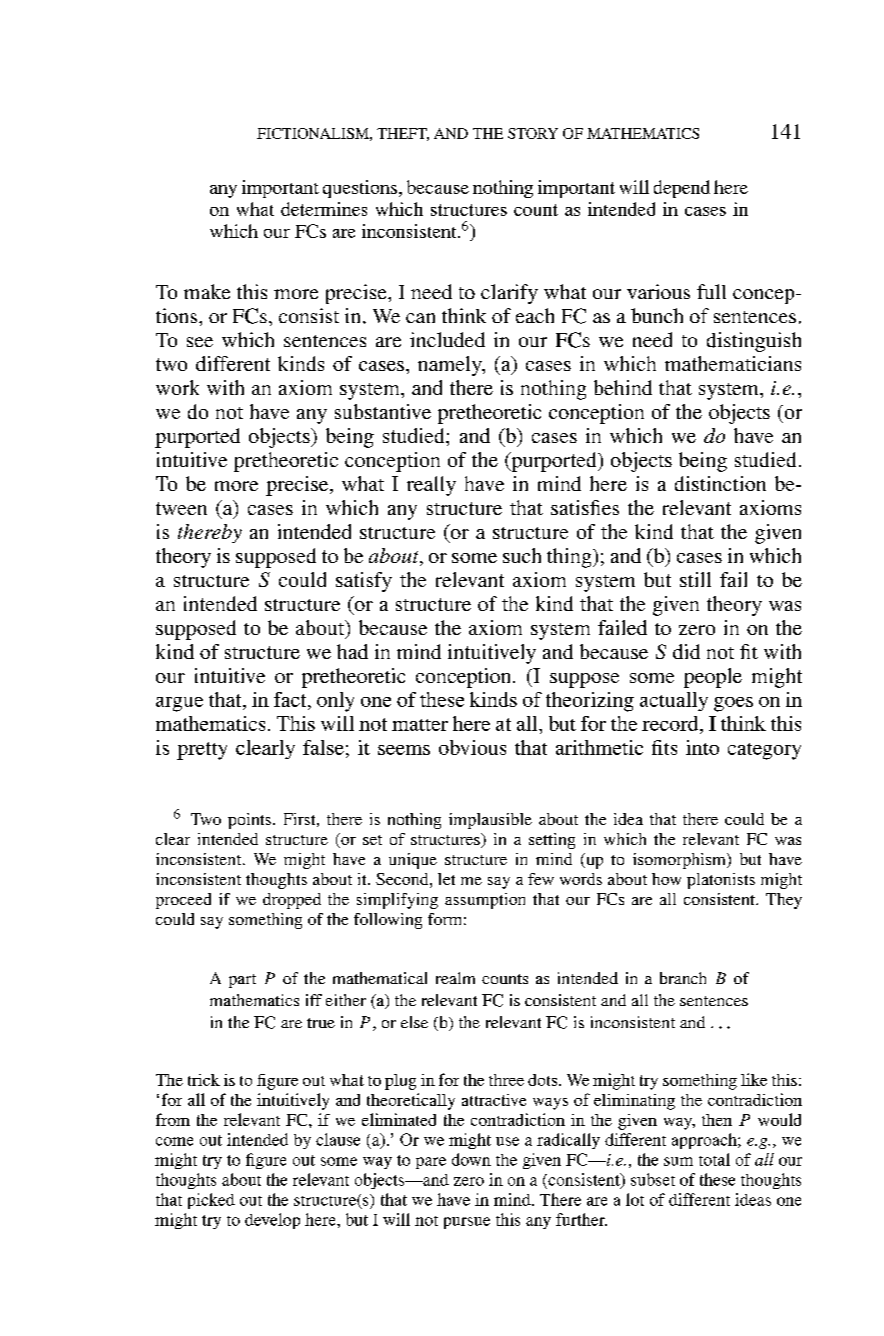 The height and width of the screenshot is (1336, 884). I want to click on STORY, so click(533, 133).
